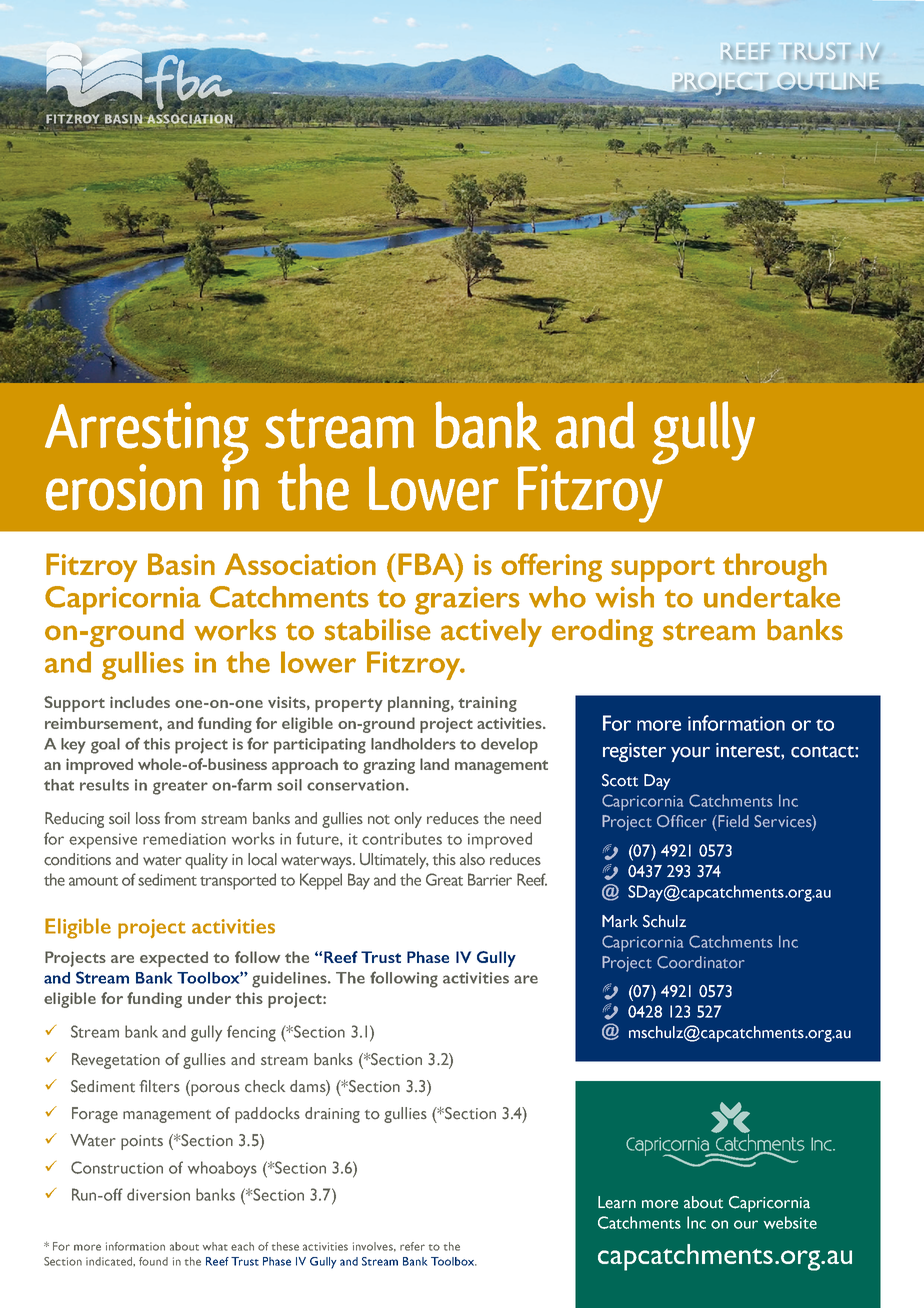 This screenshot has height=1308, width=924. I want to click on training, so click(487, 704).
